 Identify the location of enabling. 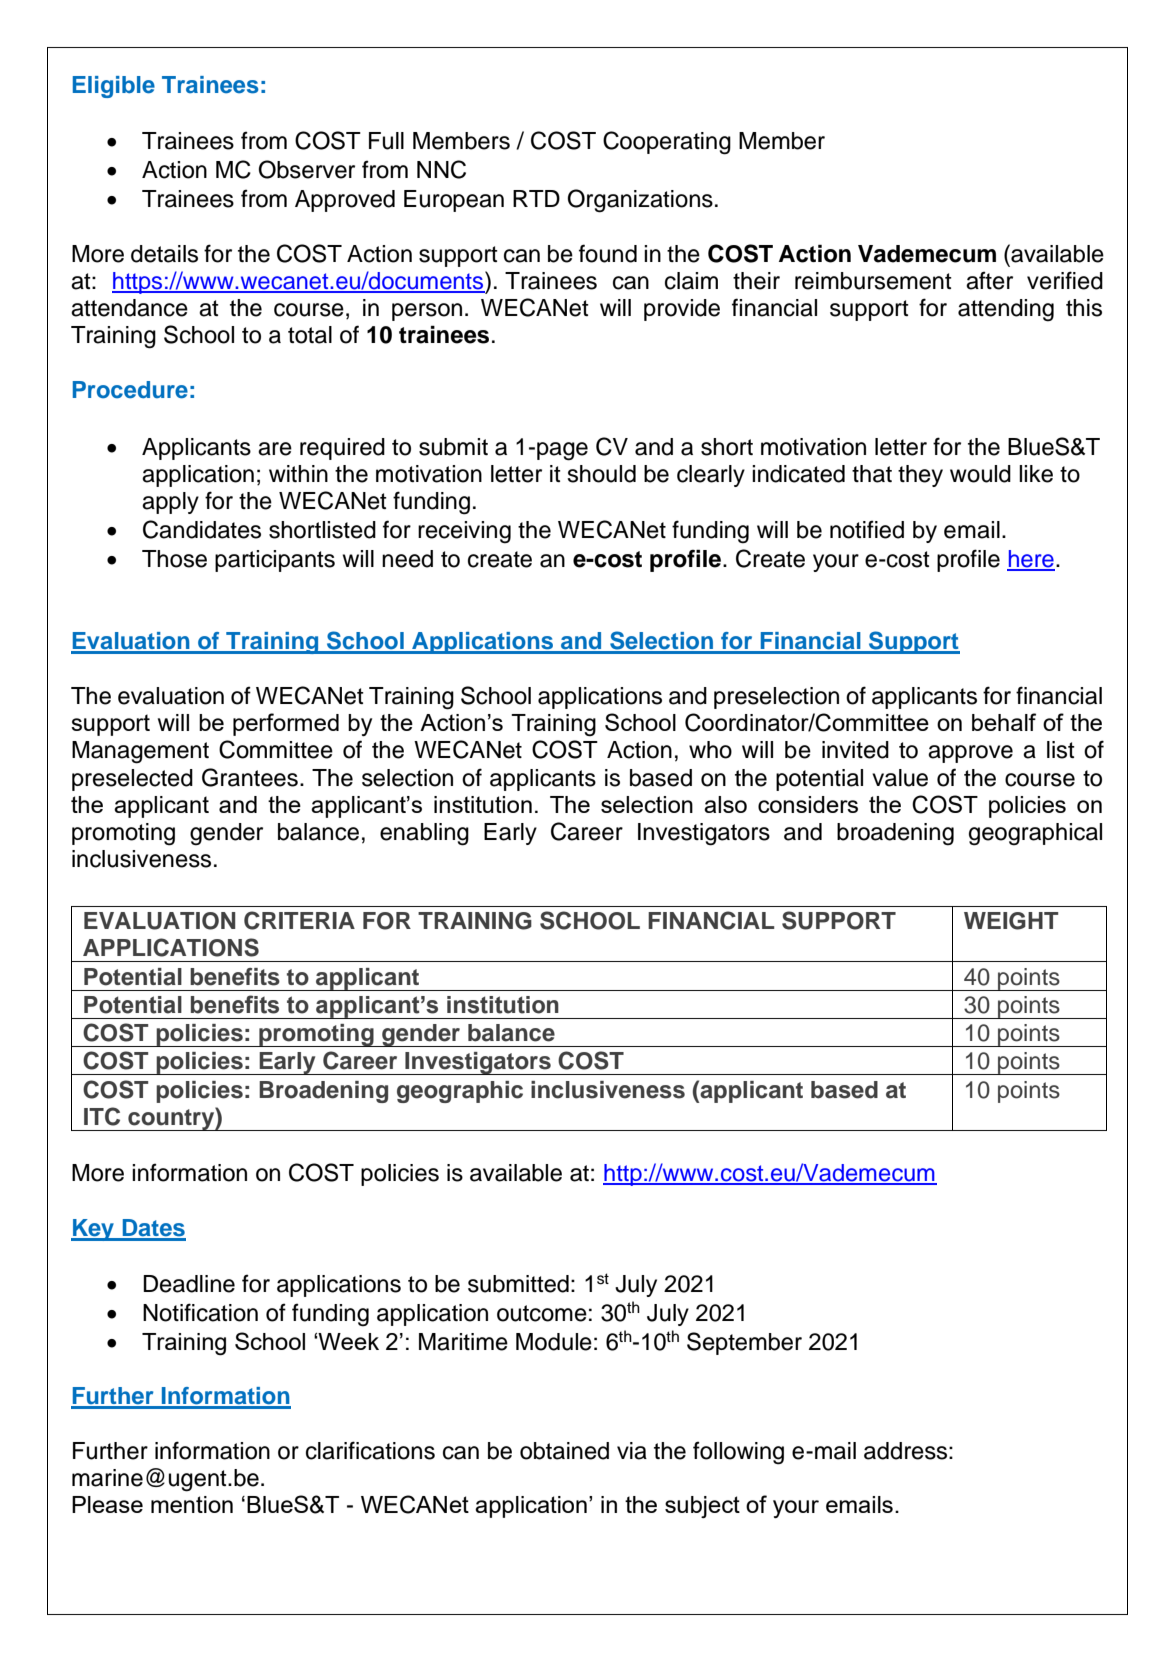
(424, 834).
